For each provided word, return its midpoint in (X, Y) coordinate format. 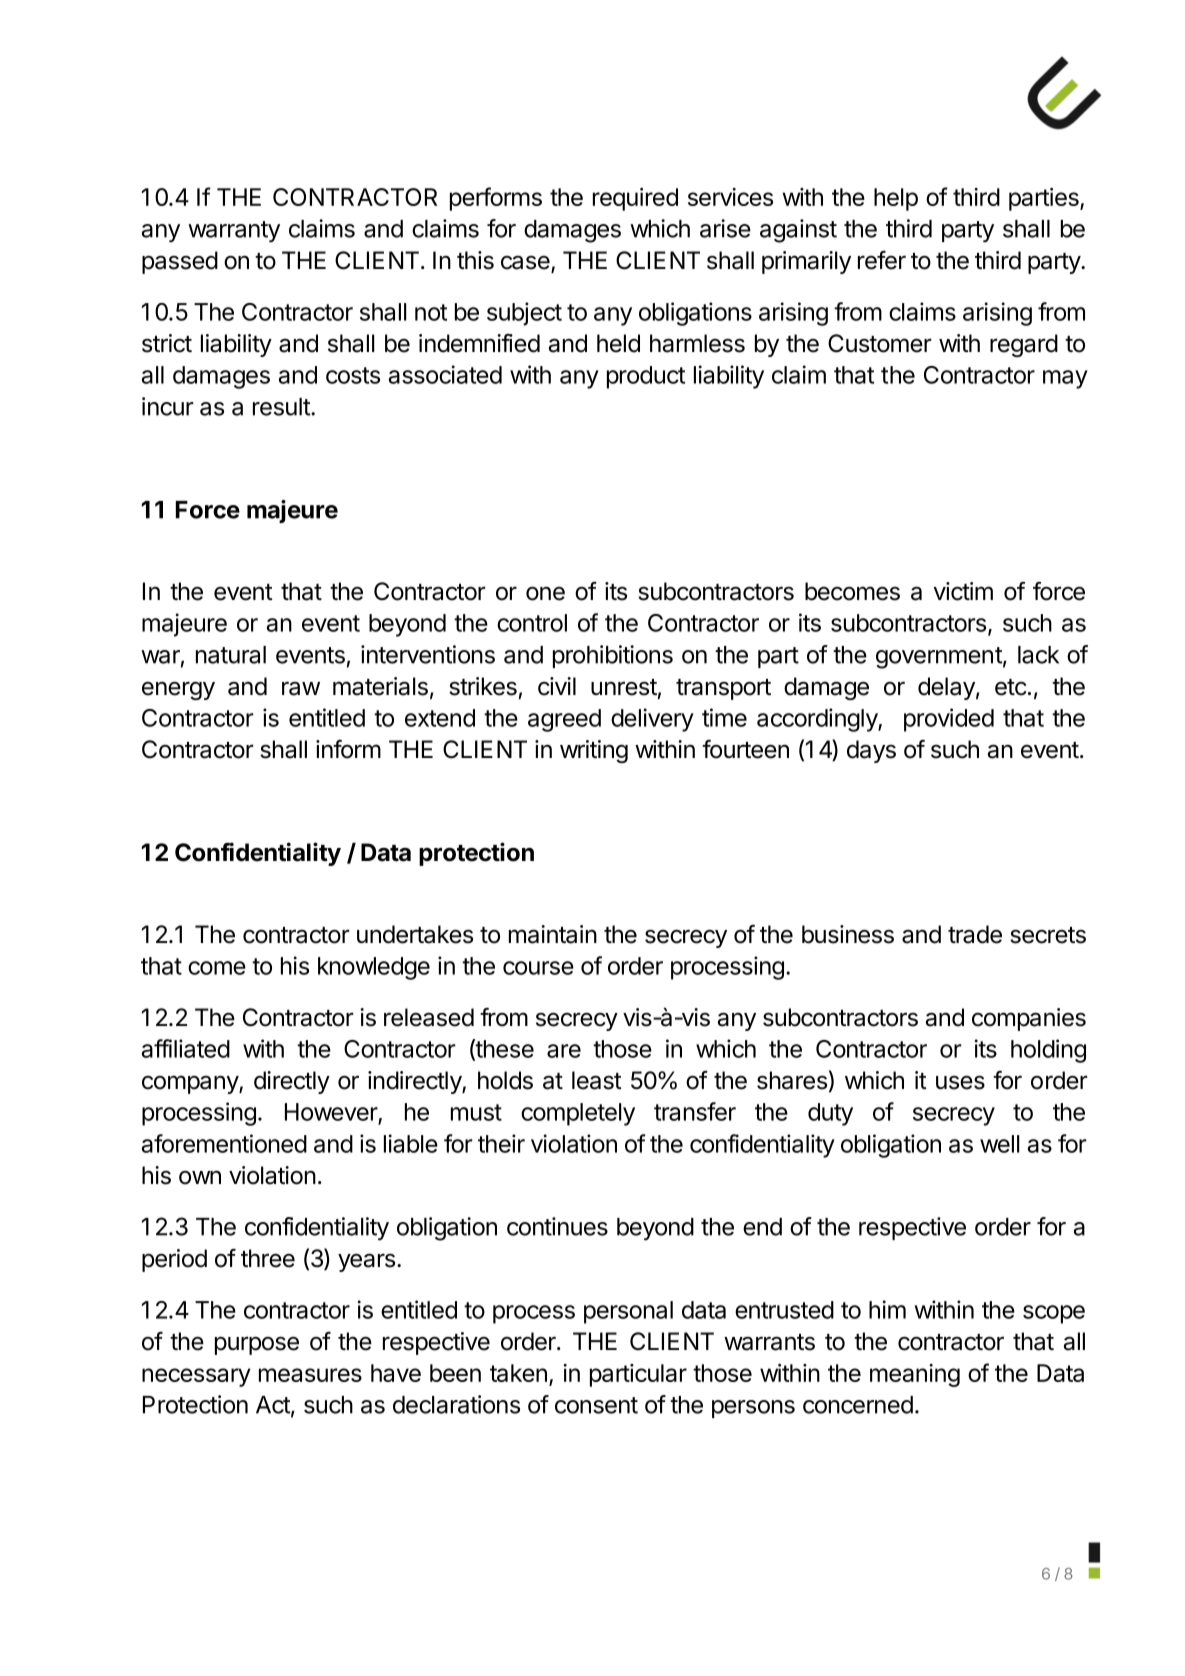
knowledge (374, 968)
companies (1029, 1019)
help (896, 199)
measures (310, 1375)
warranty (234, 232)
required (635, 199)
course (538, 968)
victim (963, 591)
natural (231, 655)
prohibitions (613, 656)
